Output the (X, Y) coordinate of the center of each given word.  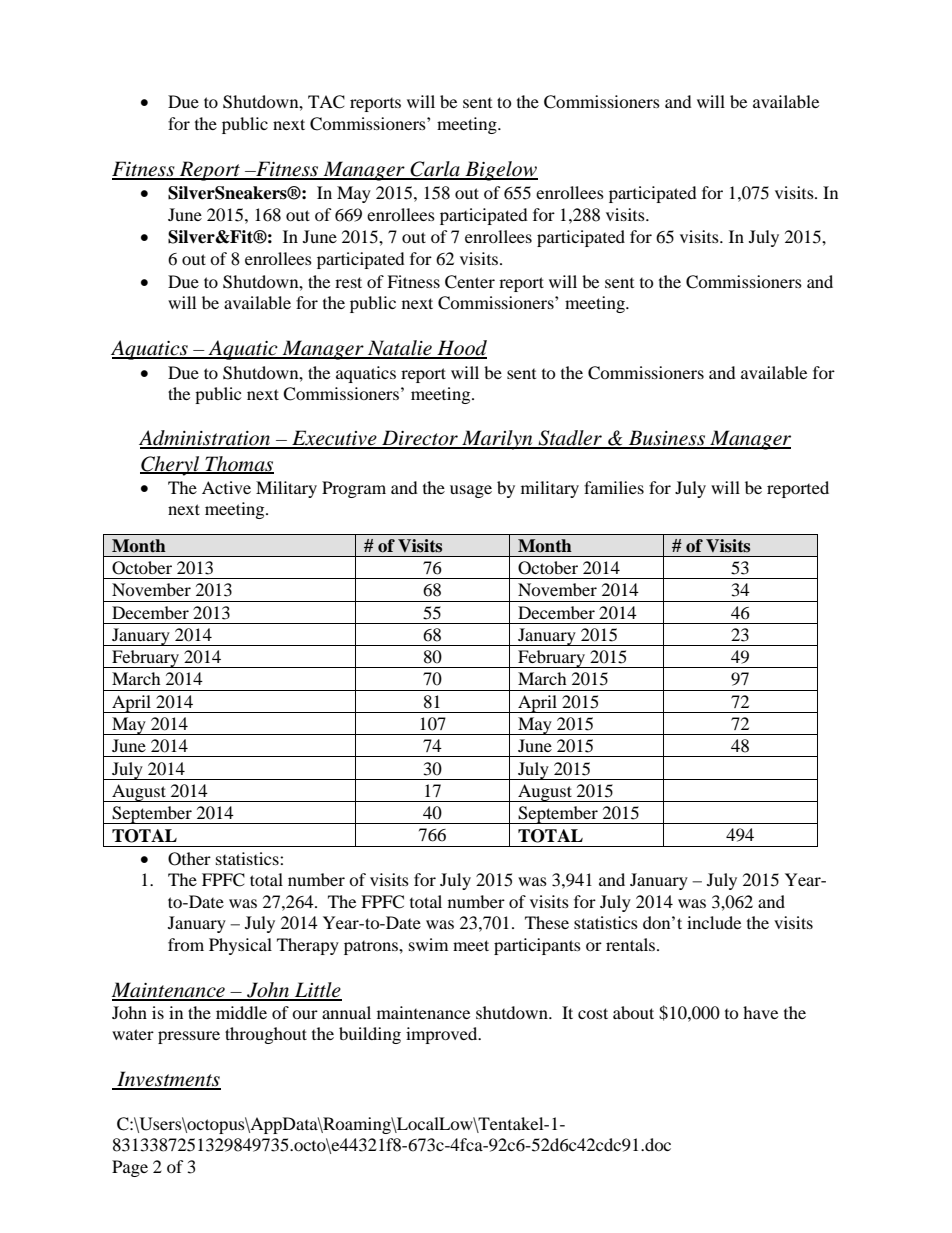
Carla (435, 170)
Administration (206, 439)
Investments (168, 1080)
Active (226, 487)
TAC (326, 102)
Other (189, 859)
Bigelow (500, 171)
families (614, 487)
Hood (461, 349)
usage (471, 491)
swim (428, 944)
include (714, 922)
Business (667, 439)
